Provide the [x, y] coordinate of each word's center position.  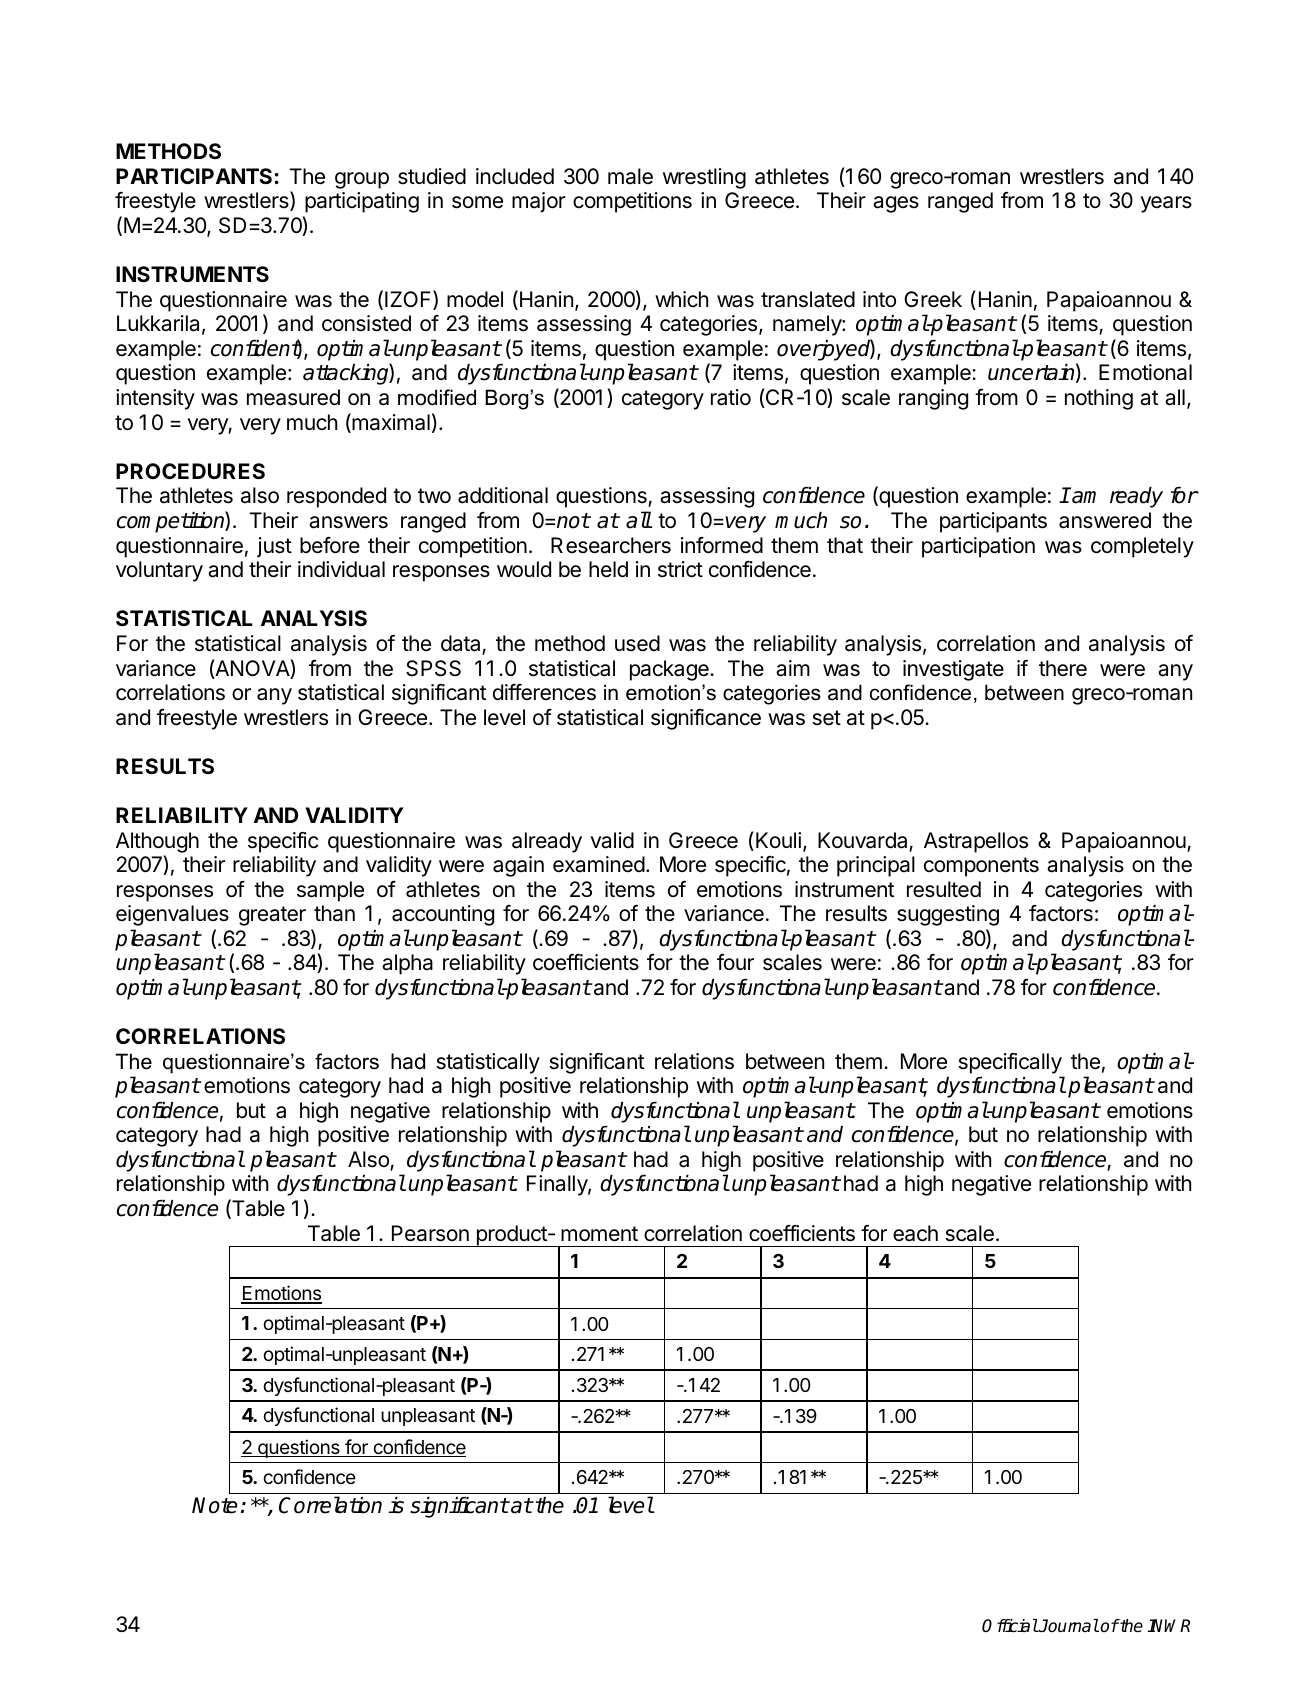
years [1166, 204]
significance [706, 719]
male [630, 176]
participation [978, 547]
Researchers [611, 545]
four [735, 962]
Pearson [430, 1233]
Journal [1068, 1626]
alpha [407, 964]
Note [214, 1505]
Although [157, 842]
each [915, 1233]
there [1063, 668]
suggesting [948, 915]
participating [362, 202]
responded [336, 497]
